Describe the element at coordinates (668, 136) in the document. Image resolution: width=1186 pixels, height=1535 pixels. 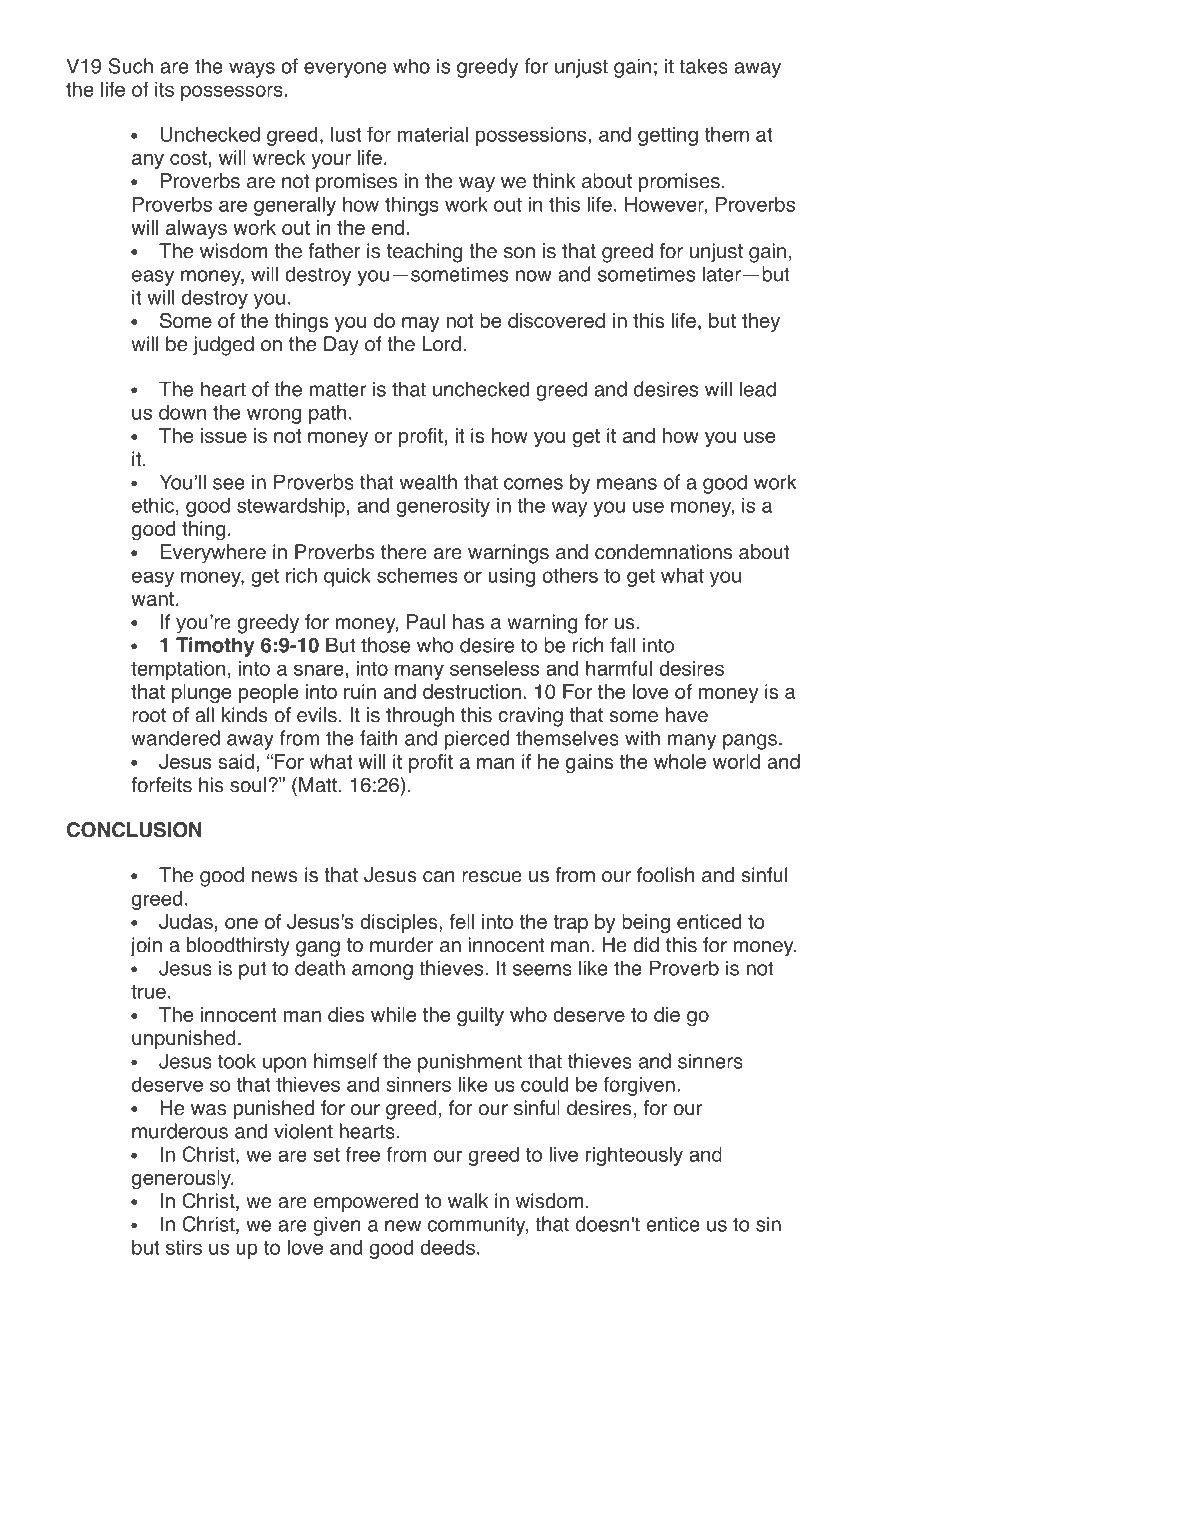
I see `getting` at that location.
